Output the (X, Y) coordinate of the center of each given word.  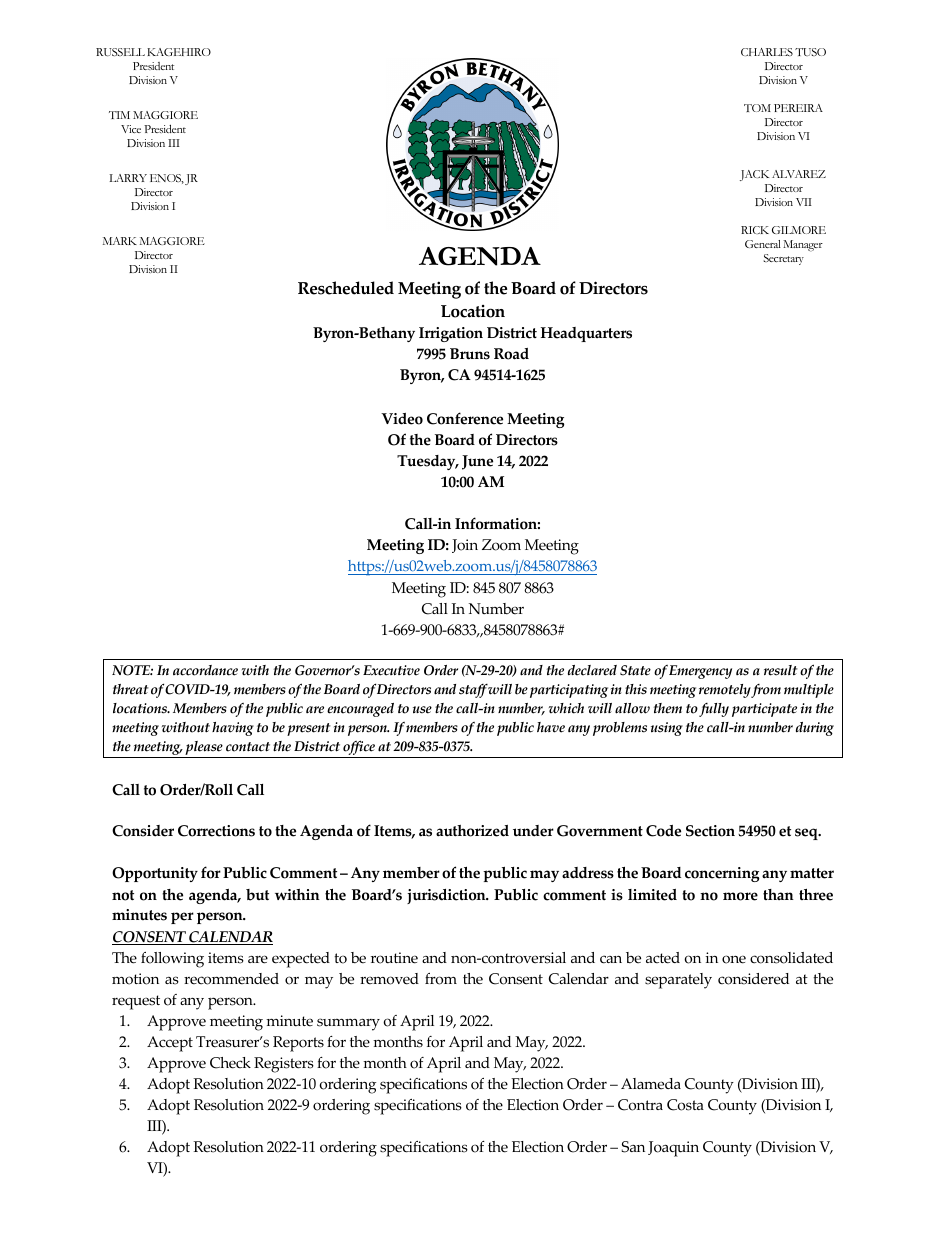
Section (710, 831)
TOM (757, 108)
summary (348, 1024)
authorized (472, 831)
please (204, 749)
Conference (465, 418)
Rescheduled (346, 288)
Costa (685, 1105)
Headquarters (586, 334)
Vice (131, 129)
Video (402, 419)
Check (230, 1063)
